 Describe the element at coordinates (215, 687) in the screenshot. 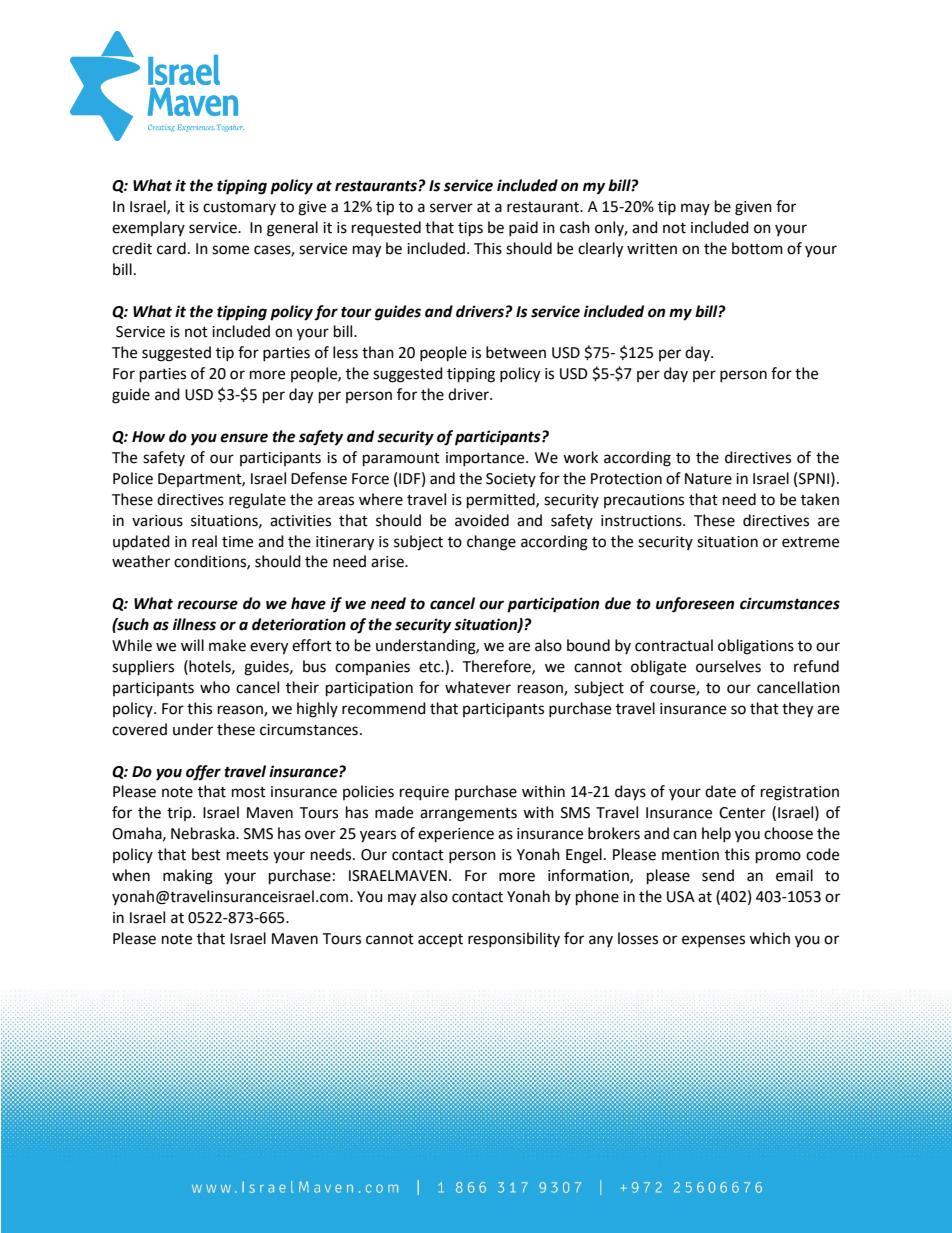

I see `who` at that location.
